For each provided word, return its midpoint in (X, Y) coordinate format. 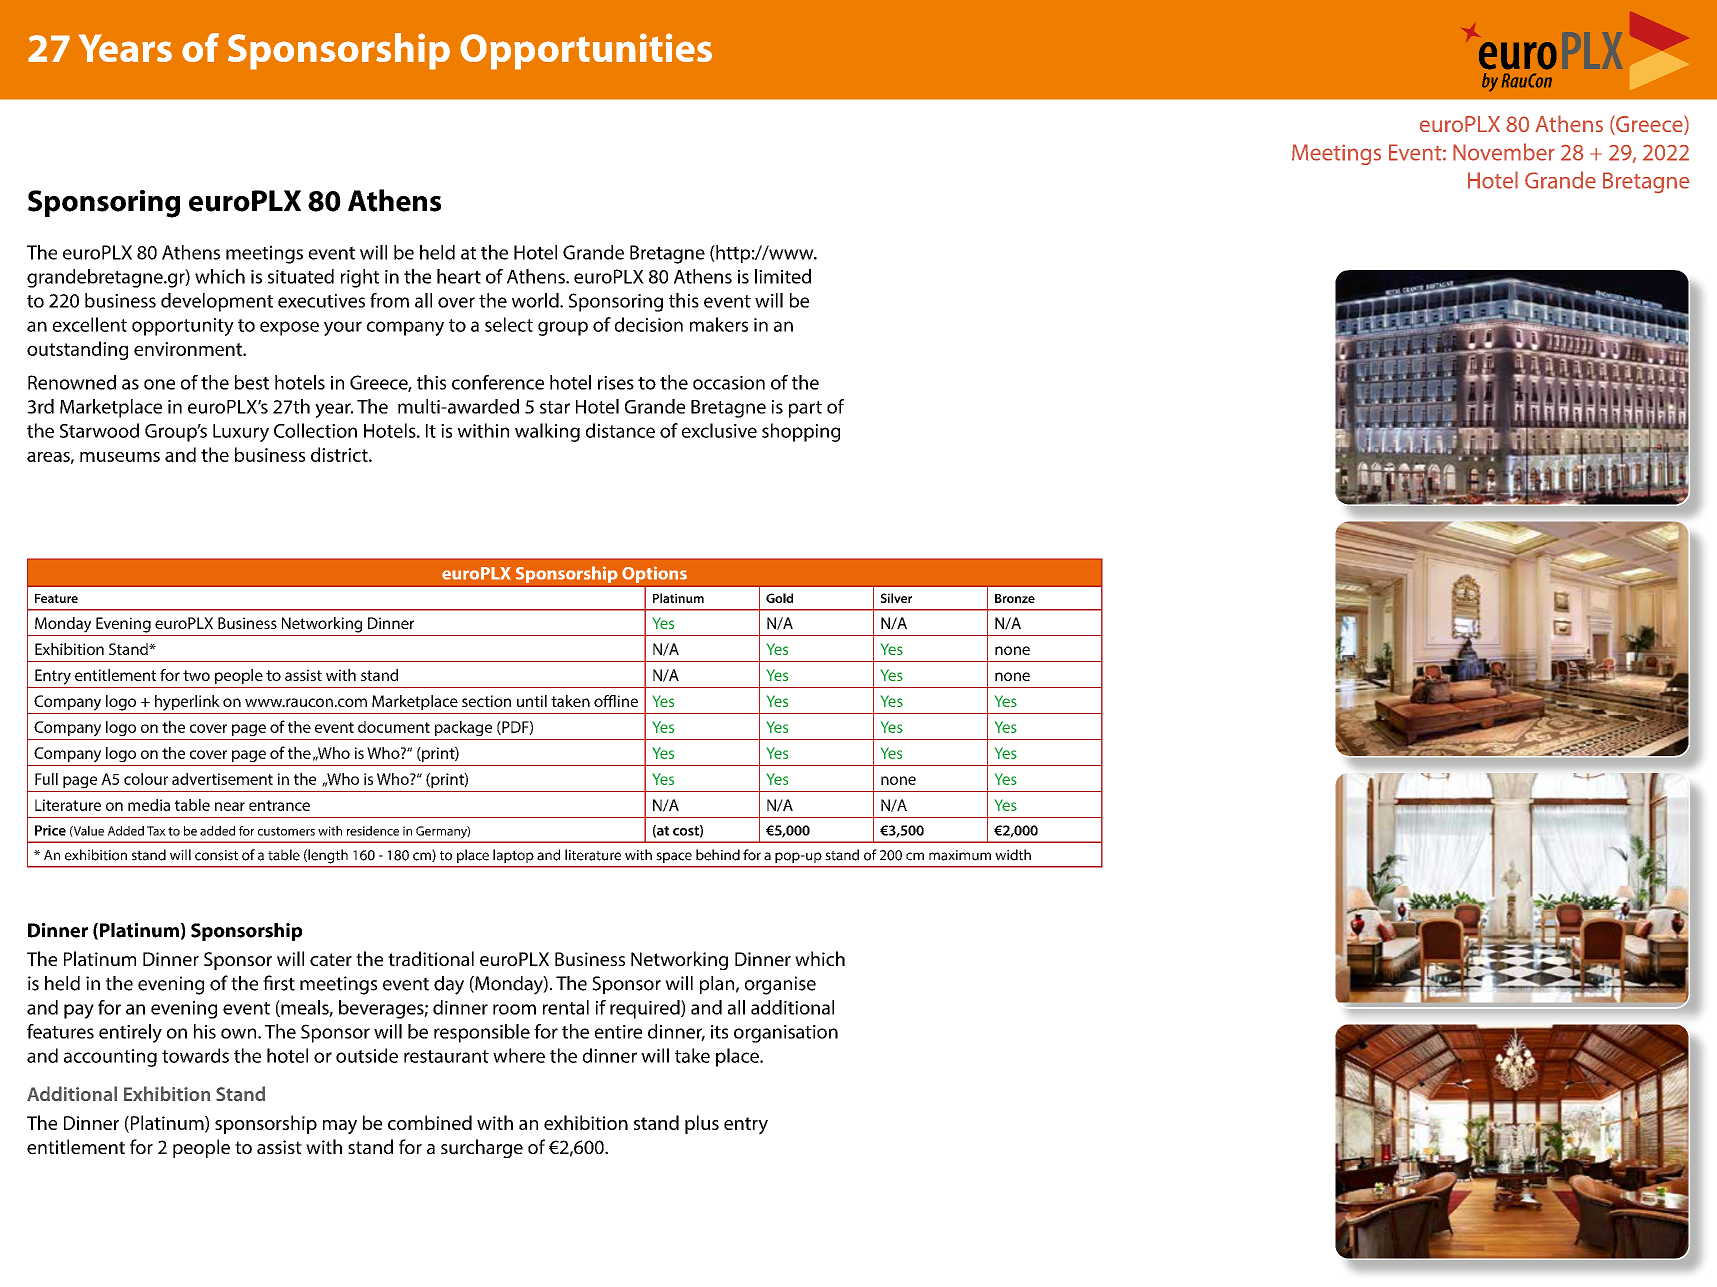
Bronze (1015, 598)
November (1504, 152)
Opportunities (586, 51)
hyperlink (187, 703)
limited (783, 276)
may (340, 1127)
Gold (779, 598)
